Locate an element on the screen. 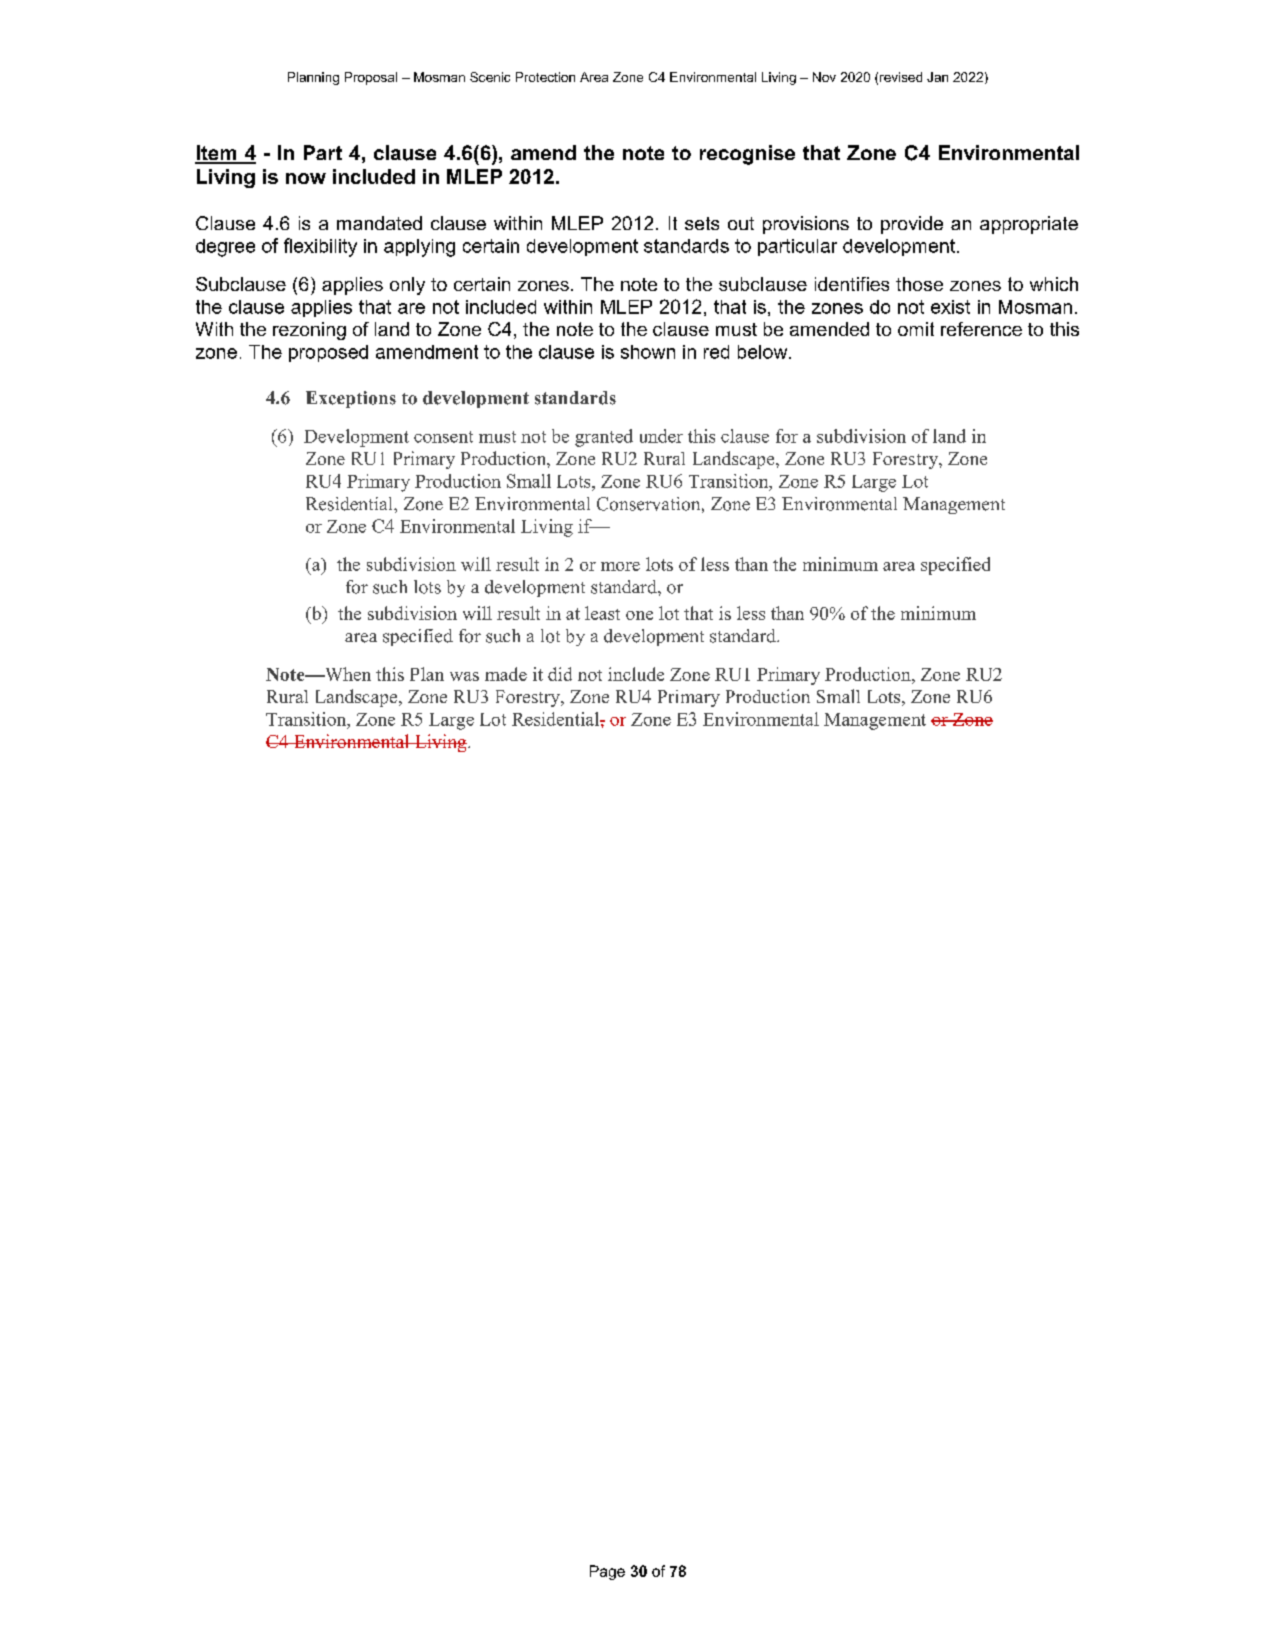 The width and height of the screenshot is (1275, 1650). Jan is located at coordinates (937, 77).
